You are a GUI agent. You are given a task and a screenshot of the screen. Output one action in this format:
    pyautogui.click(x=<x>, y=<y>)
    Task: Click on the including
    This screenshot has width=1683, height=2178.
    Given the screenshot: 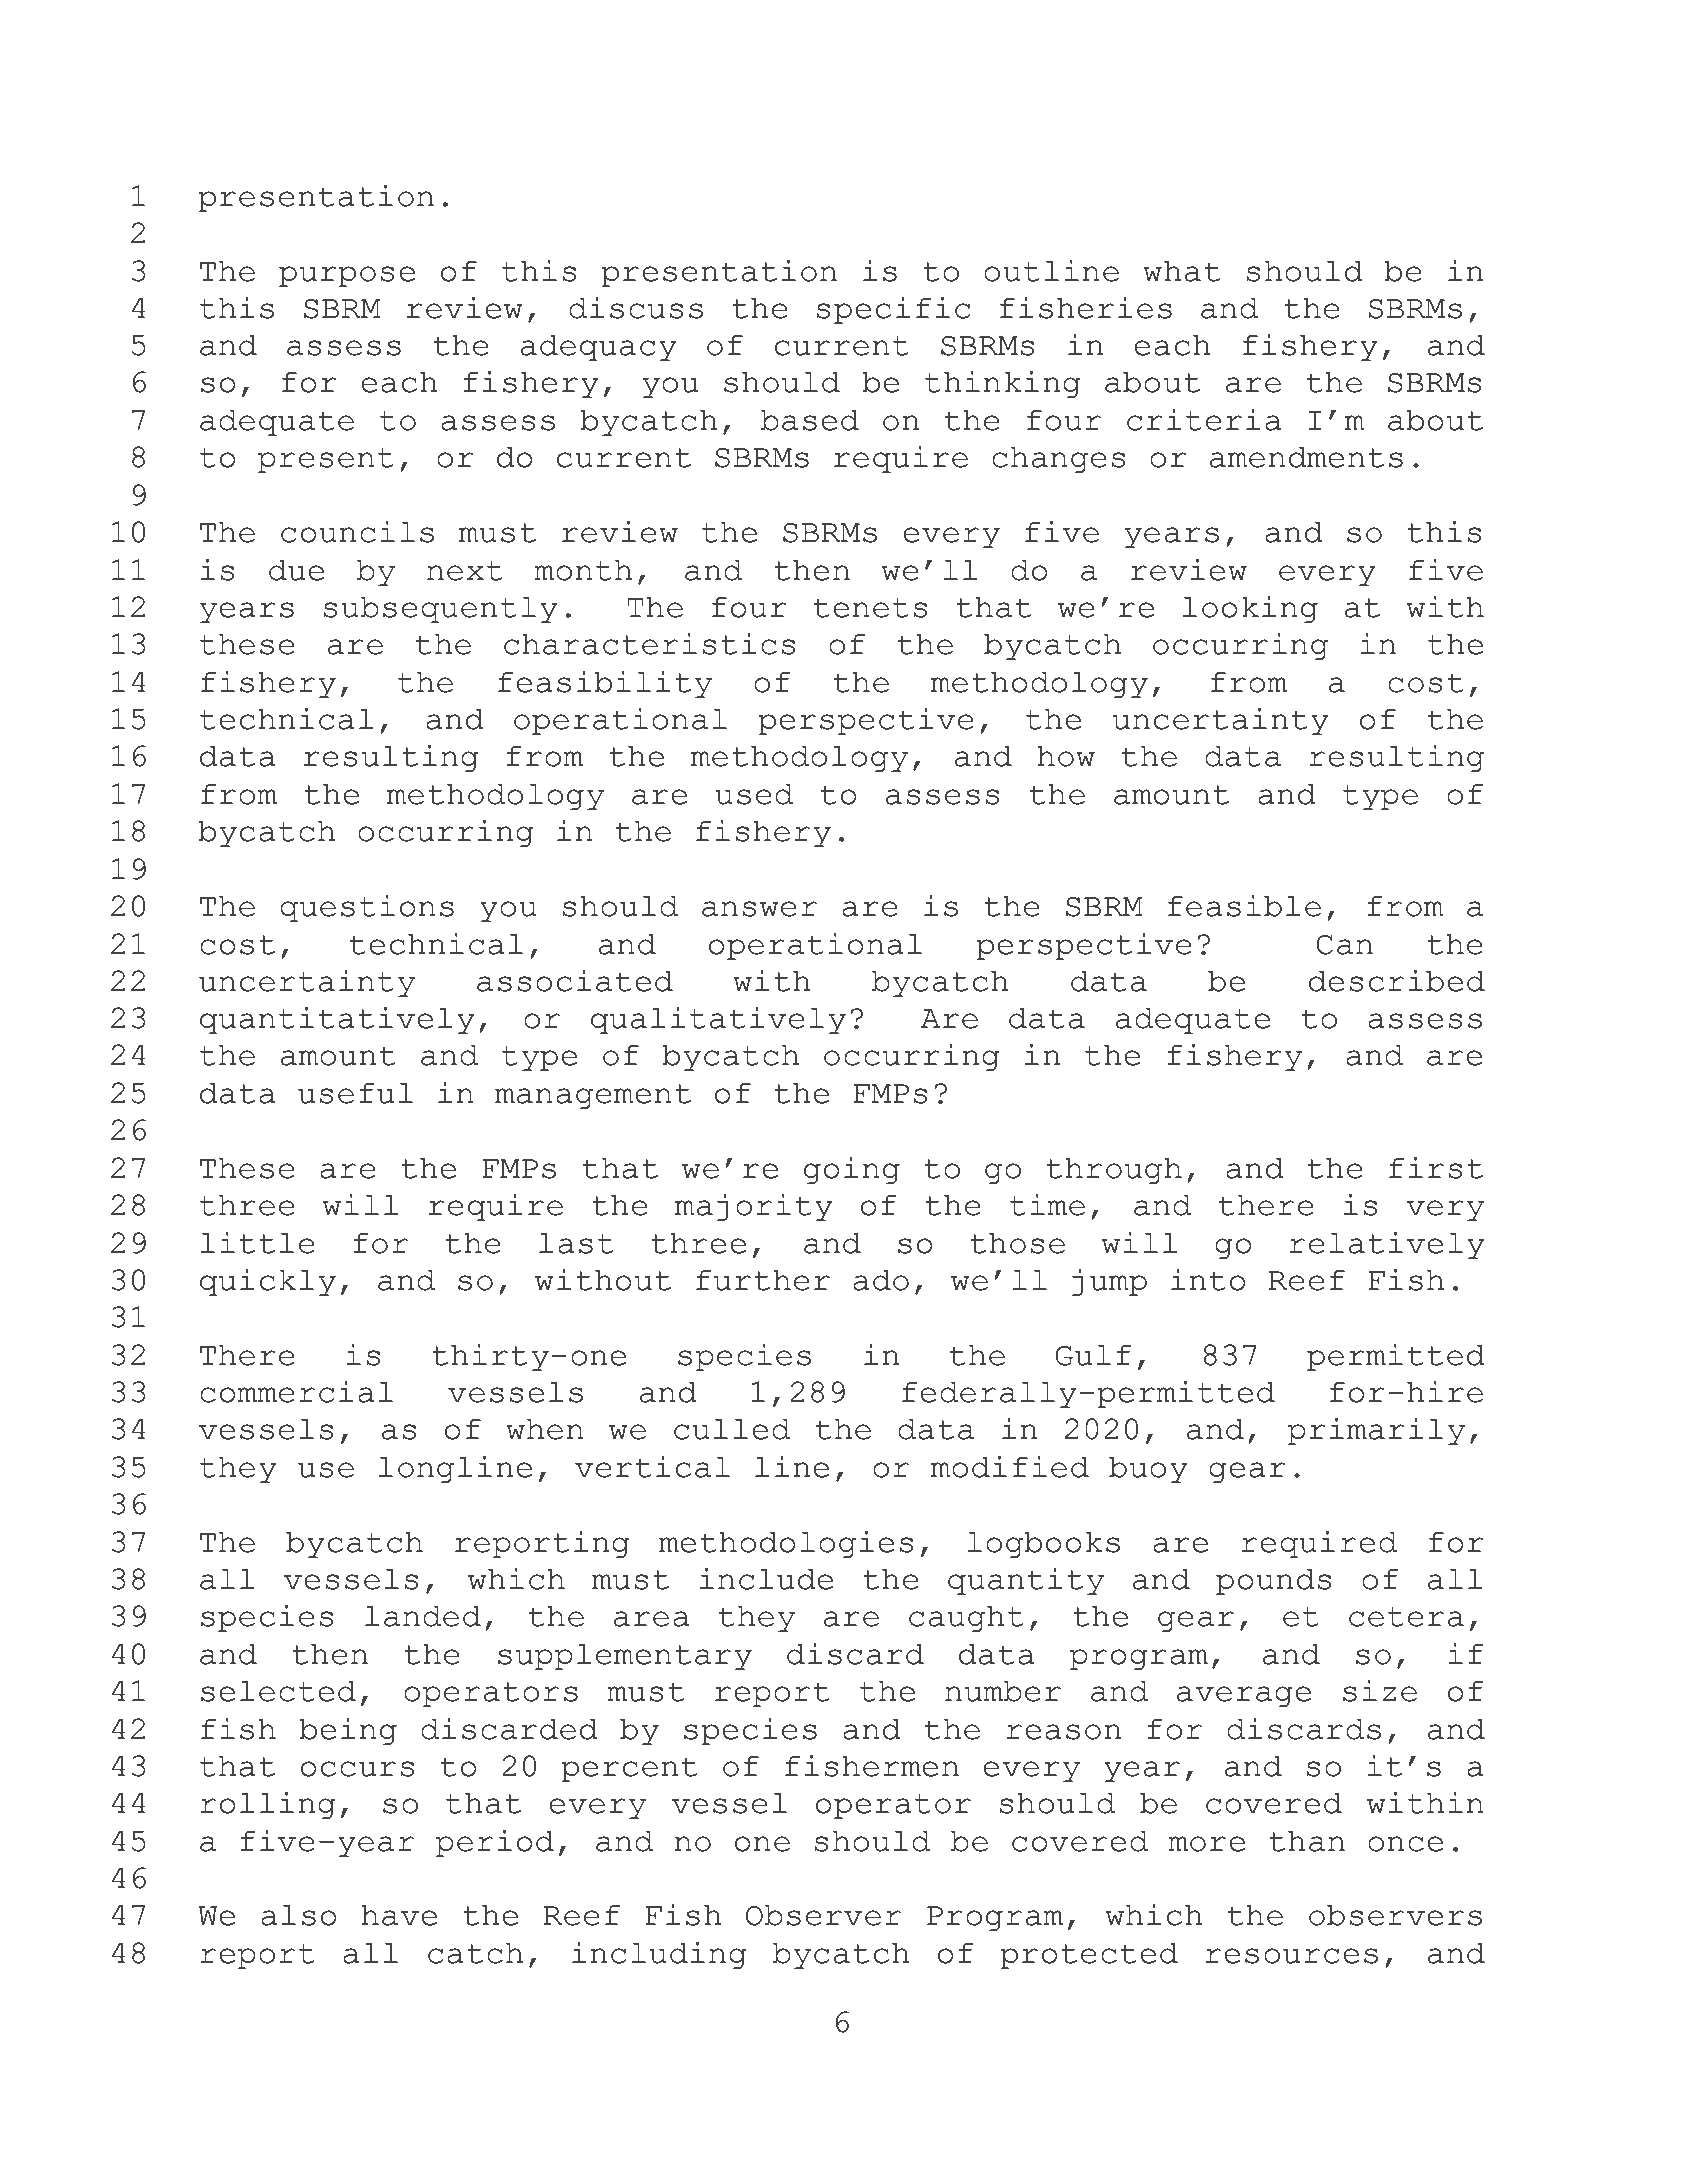 What is the action you would take?
    pyautogui.click(x=659, y=1956)
